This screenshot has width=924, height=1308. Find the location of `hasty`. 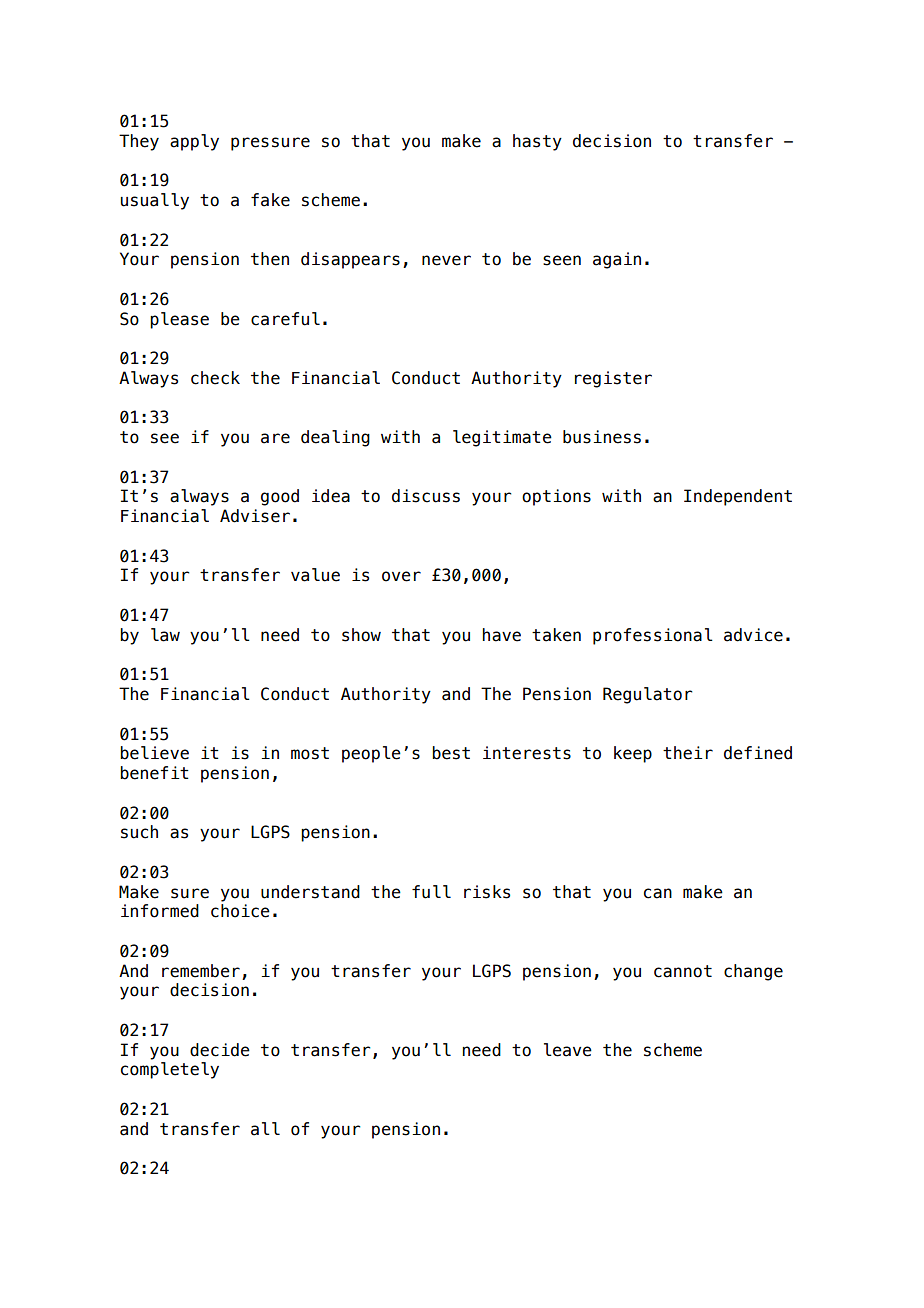

hasty is located at coordinates (537, 142).
